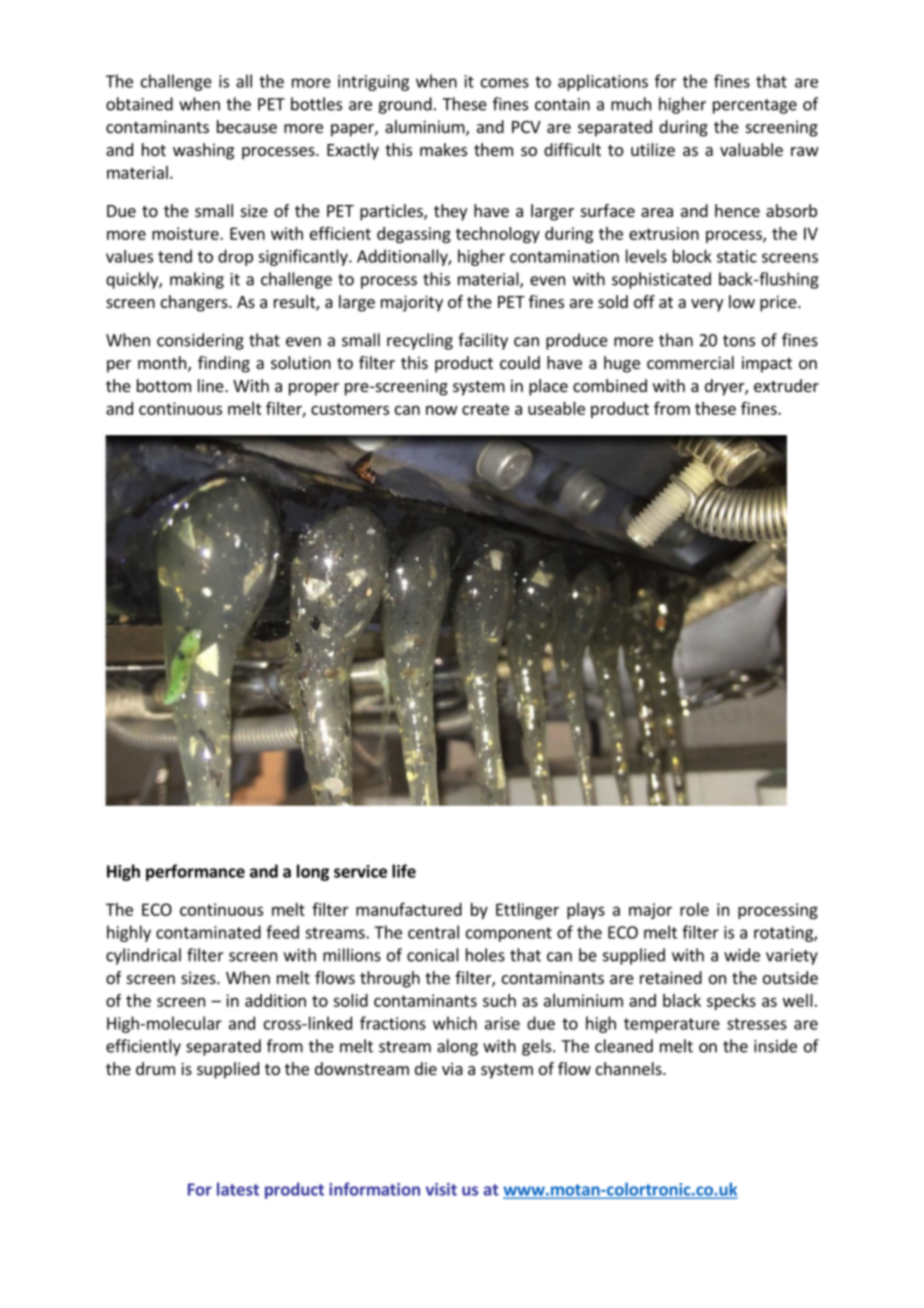 The height and width of the screenshot is (1308, 924). Describe the element at coordinates (442, 410) in the screenshot. I see `now` at that location.
